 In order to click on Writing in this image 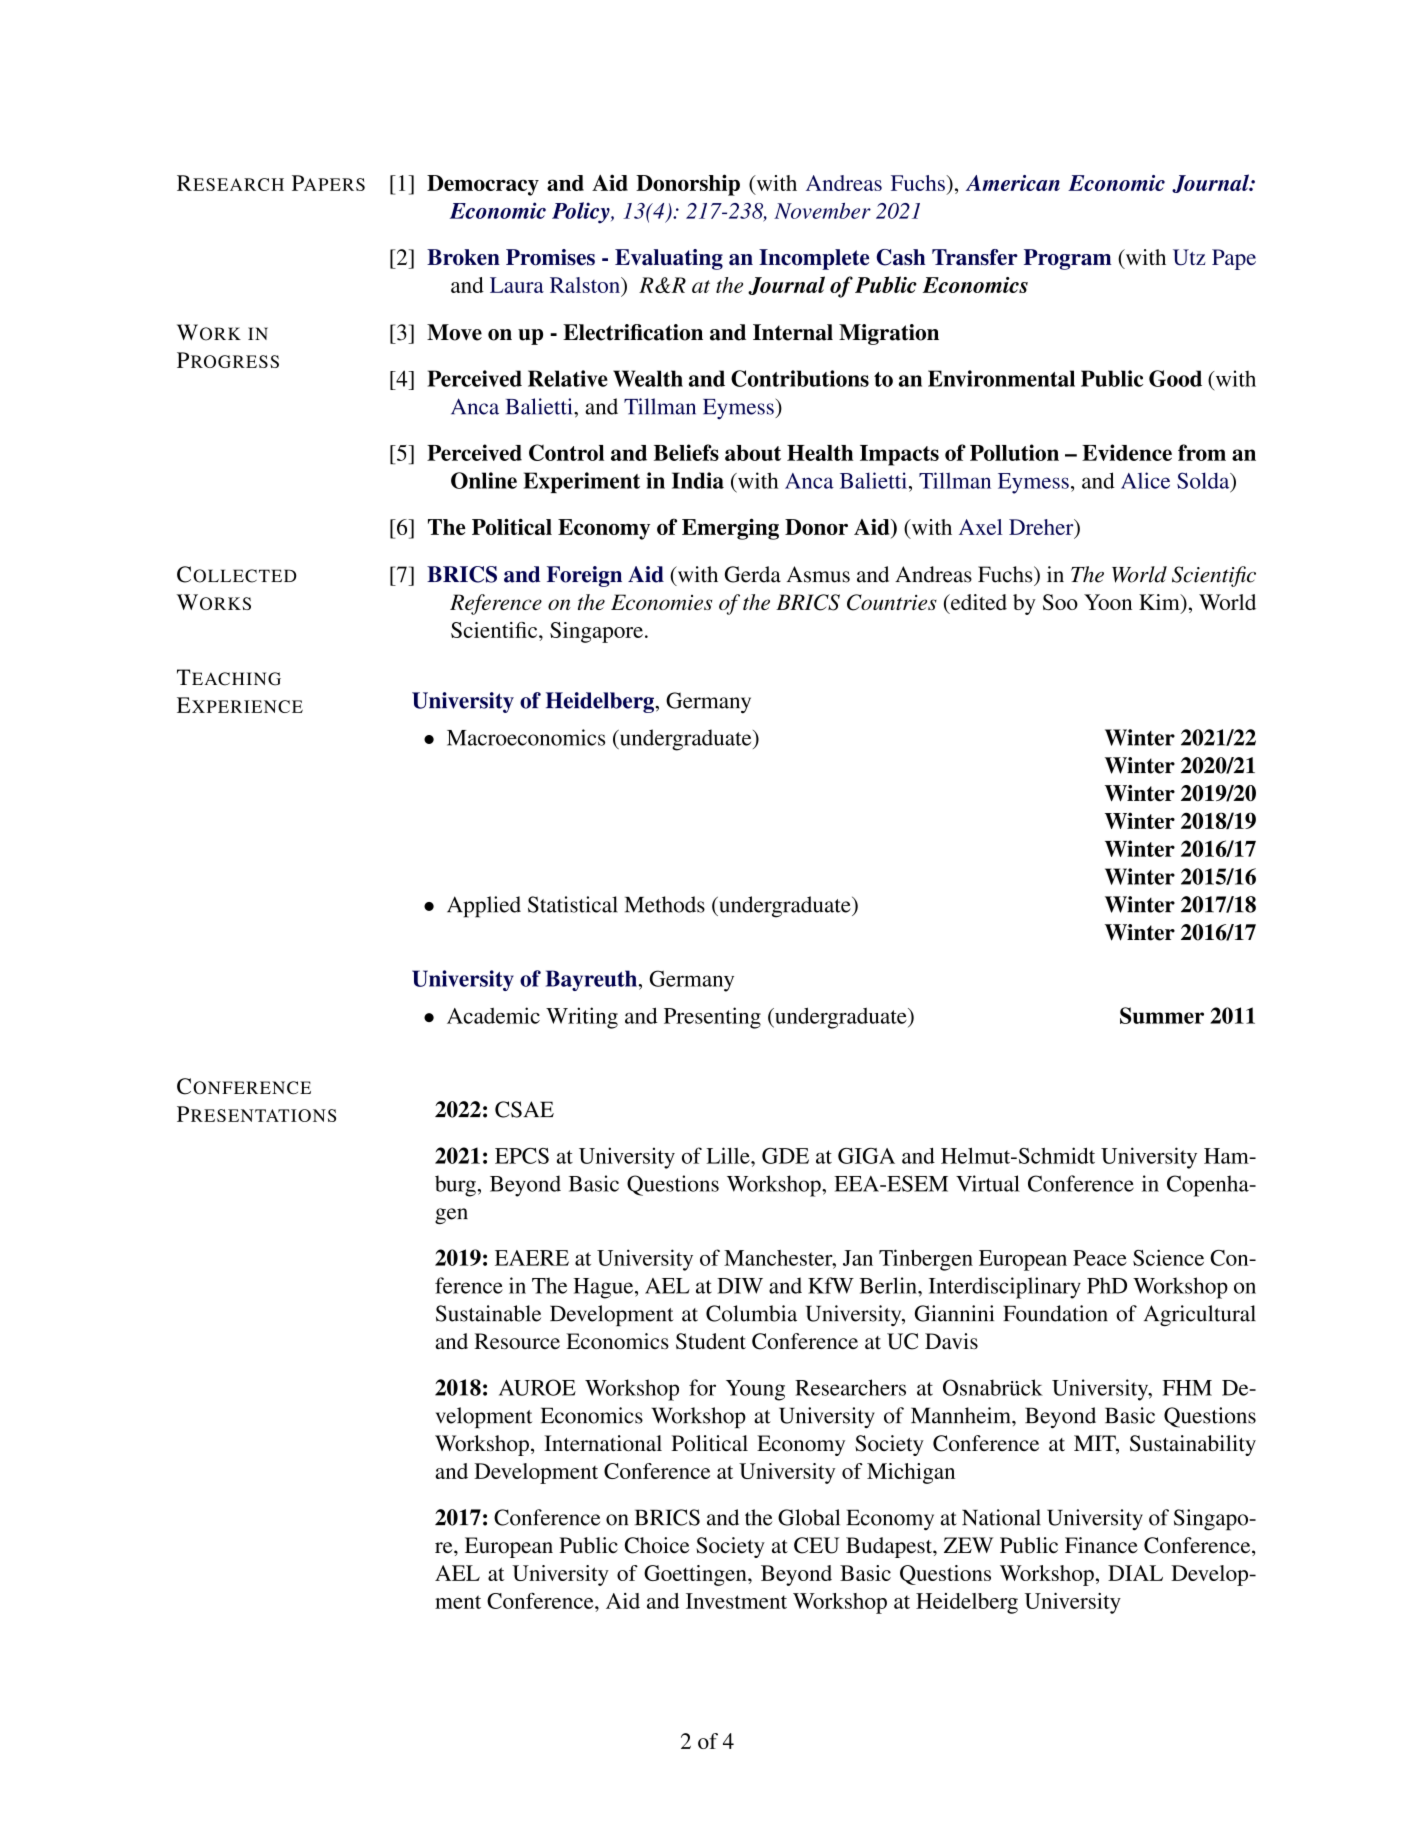, I will do `click(582, 1018)`.
